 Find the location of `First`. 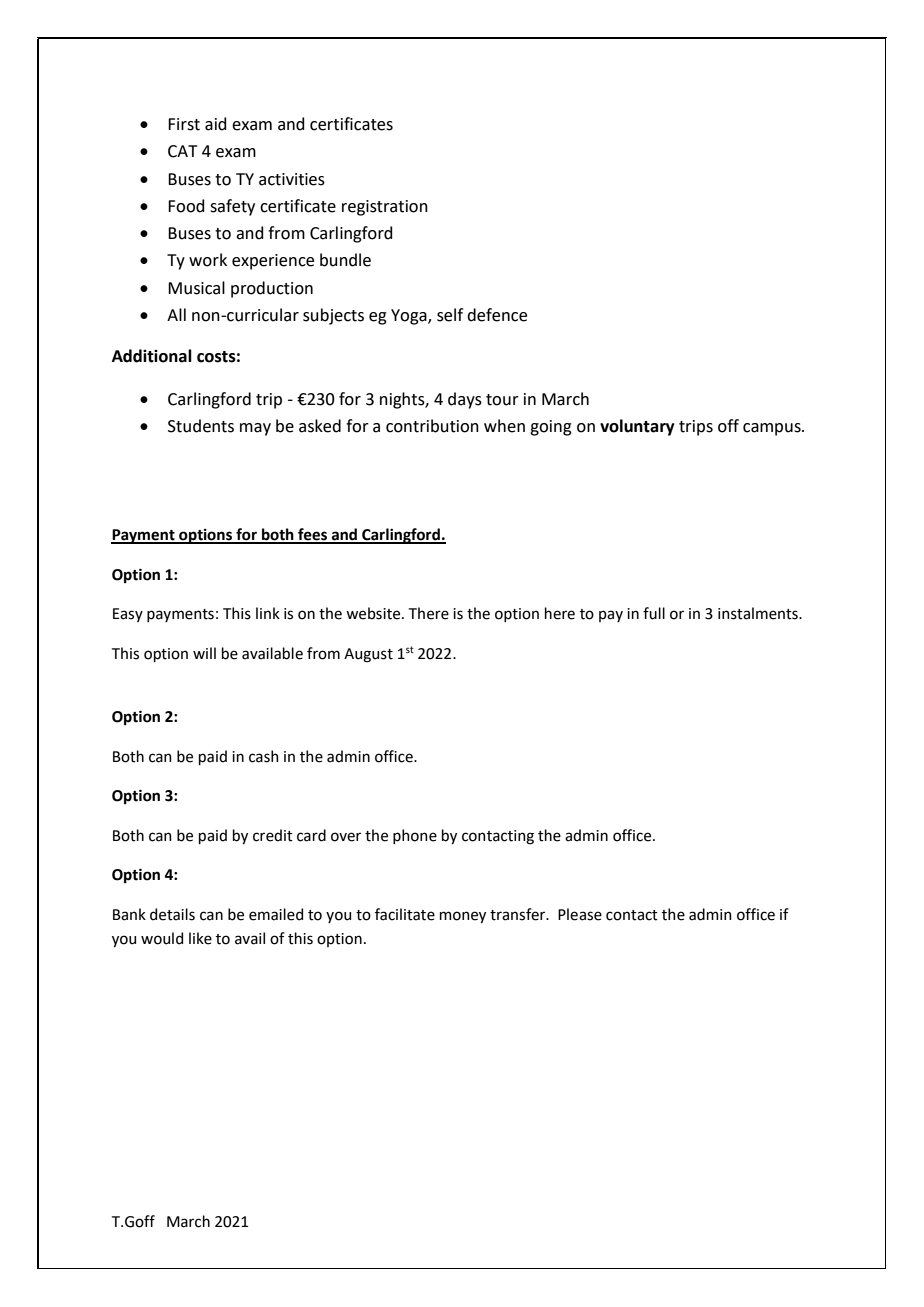

First is located at coordinates (184, 124).
